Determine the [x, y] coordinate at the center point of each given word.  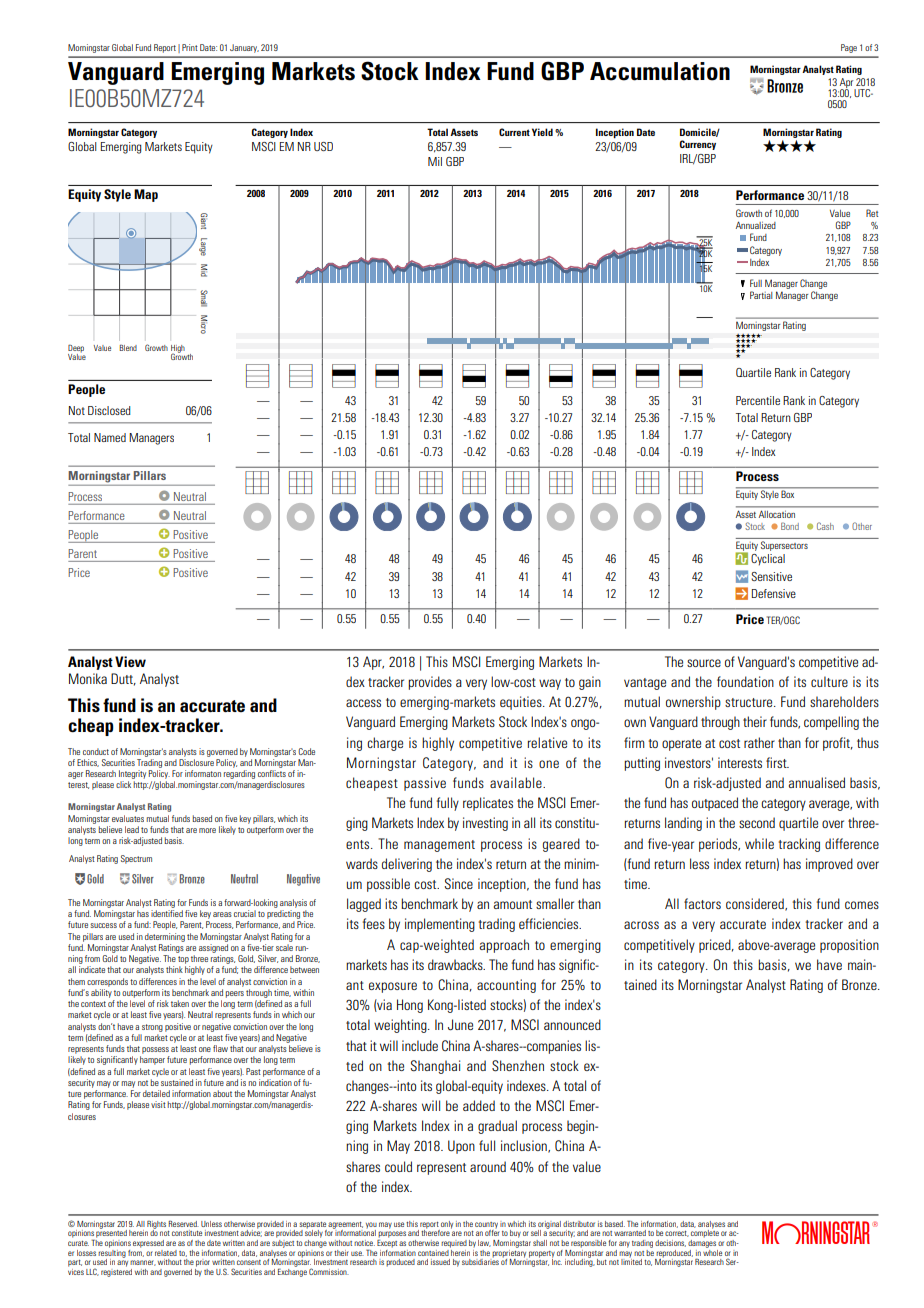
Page [849, 48]
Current [514, 132]
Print [190, 47]
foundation [745, 681]
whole [712, 1251]
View [130, 661]
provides [430, 683]
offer [492, 1233]
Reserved [183, 1224]
